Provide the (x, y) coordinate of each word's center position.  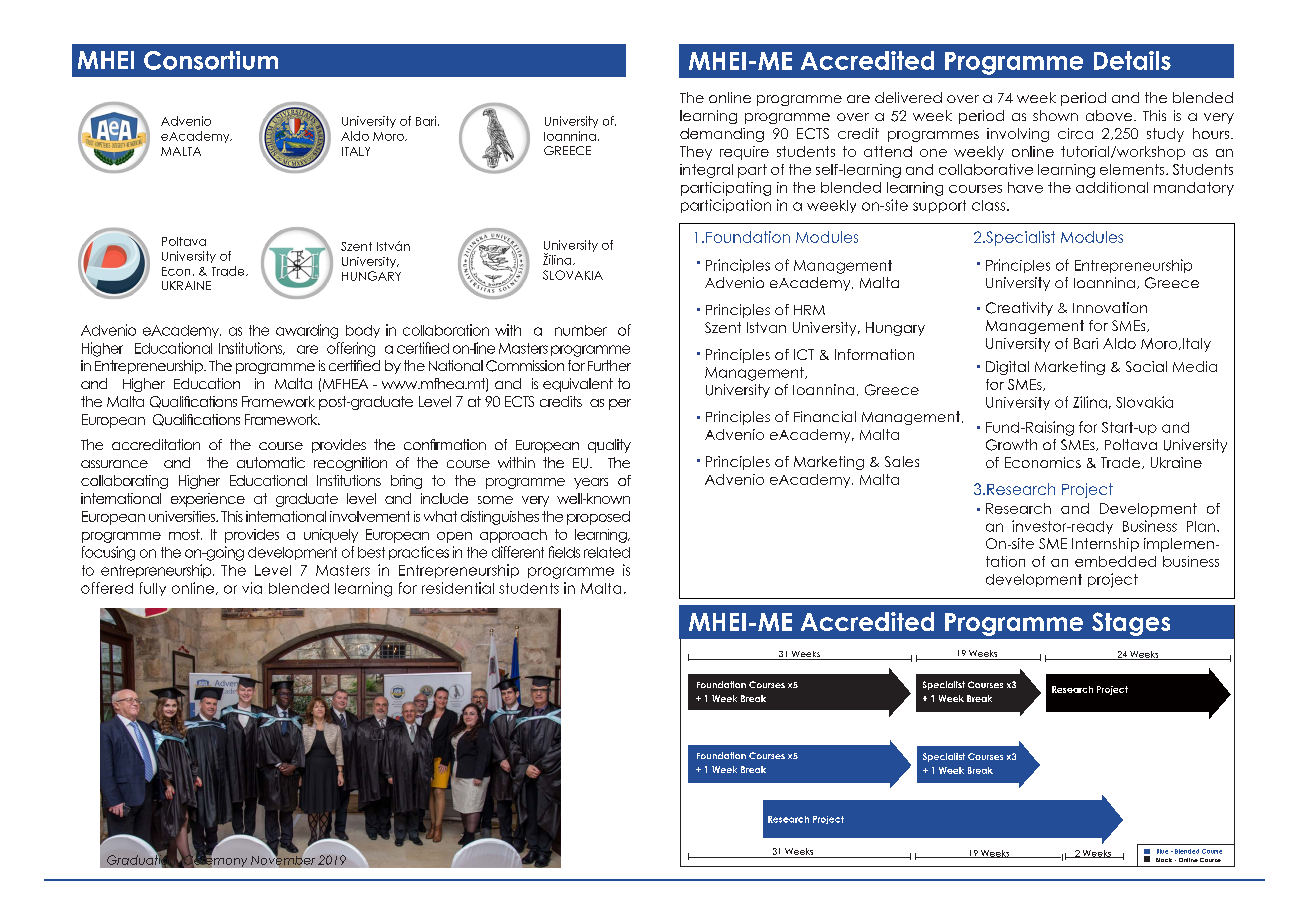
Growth (1011, 445)
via (252, 588)
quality (609, 446)
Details (1132, 60)
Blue (1162, 851)
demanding (722, 135)
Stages (1131, 624)
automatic (271, 462)
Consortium (211, 60)
